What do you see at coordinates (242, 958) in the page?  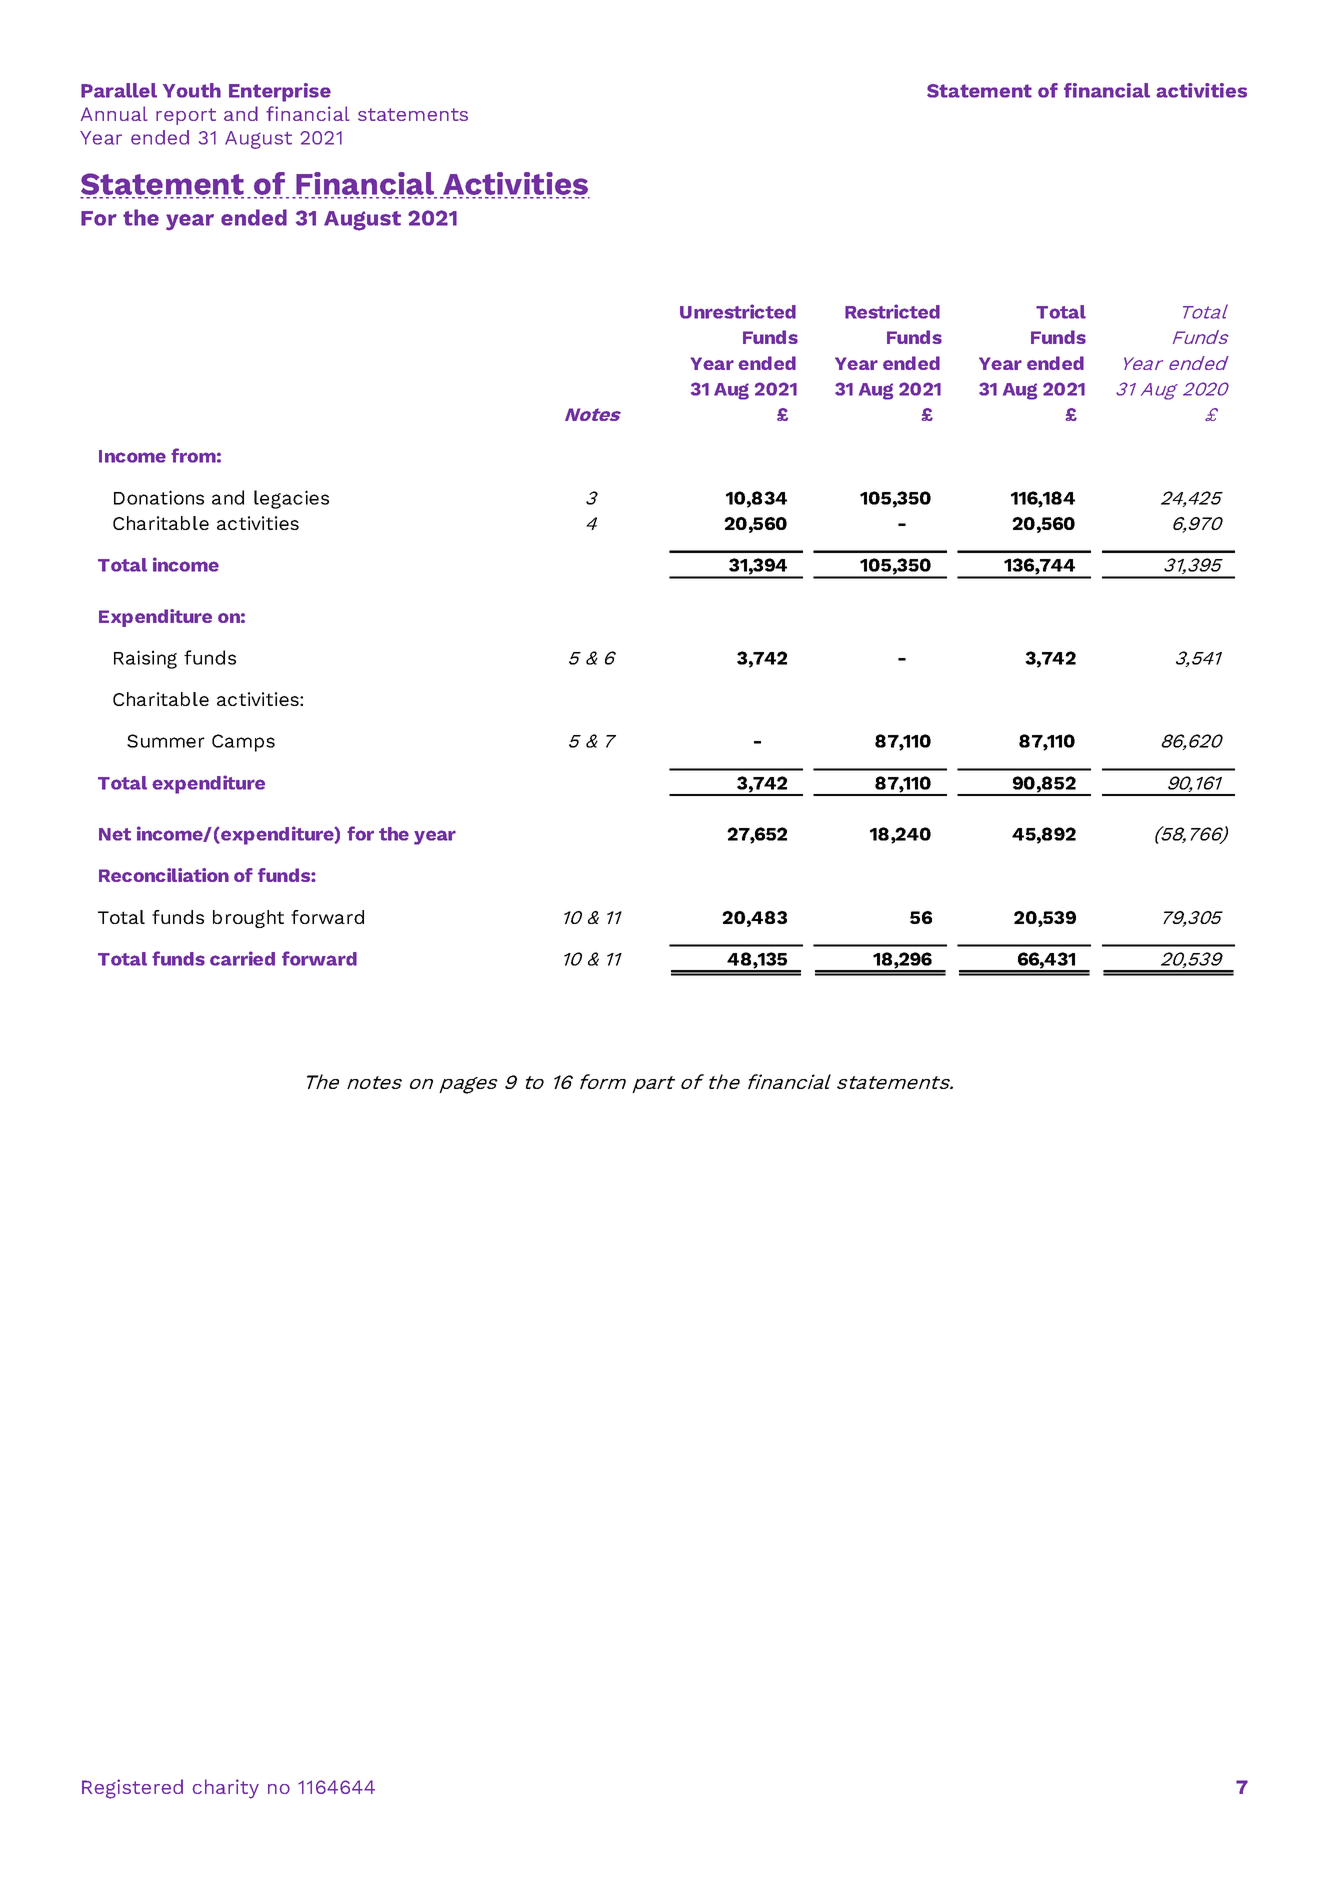 I see `carried` at bounding box center [242, 958].
